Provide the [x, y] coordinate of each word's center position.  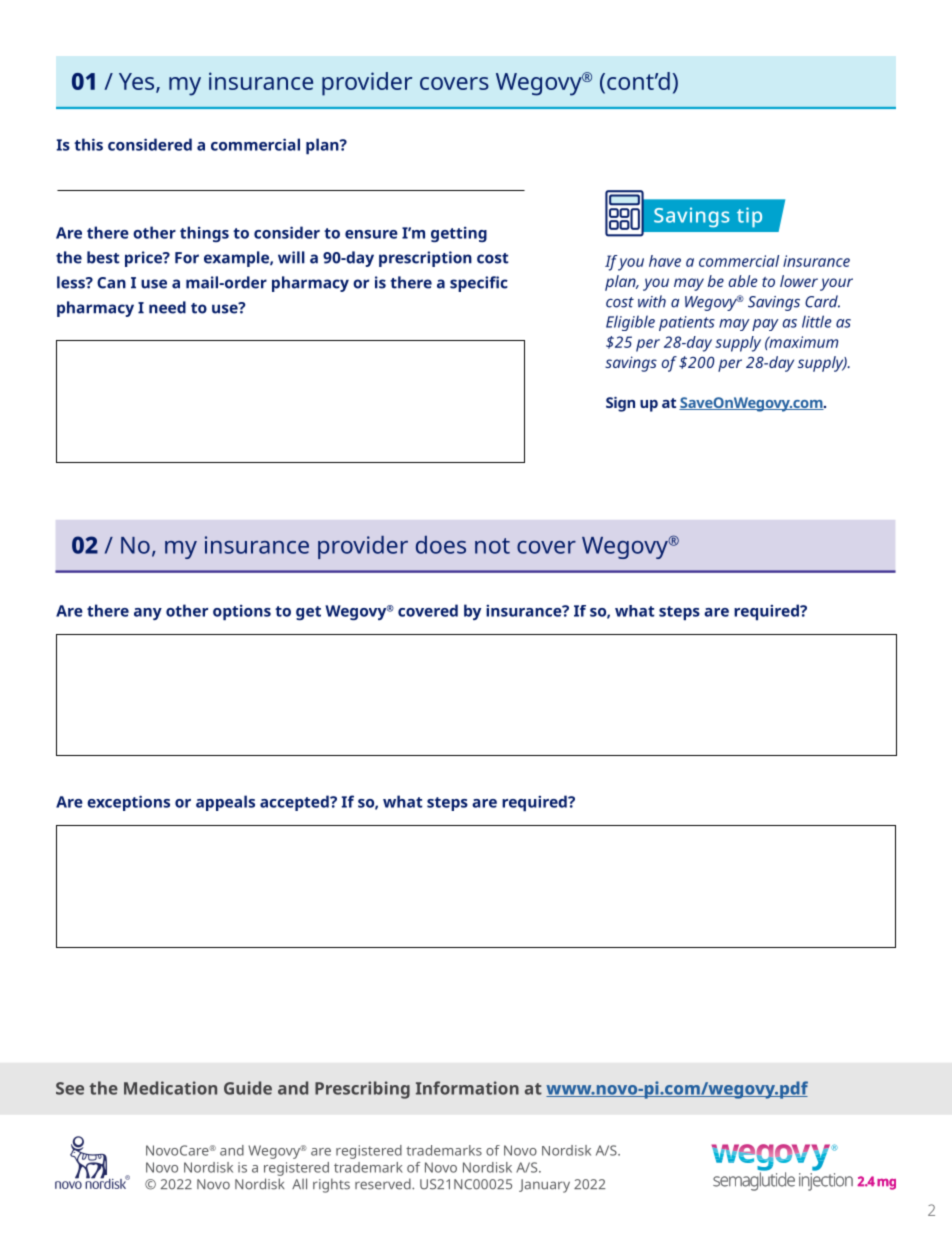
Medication [170, 1088]
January [544, 1186]
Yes [138, 82]
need [167, 307]
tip [749, 217]
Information [467, 1088]
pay [765, 325]
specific [479, 284]
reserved [384, 1184]
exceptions [128, 803]
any [148, 614]
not [492, 546]
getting [459, 234]
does [441, 545]
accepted [295, 803]
